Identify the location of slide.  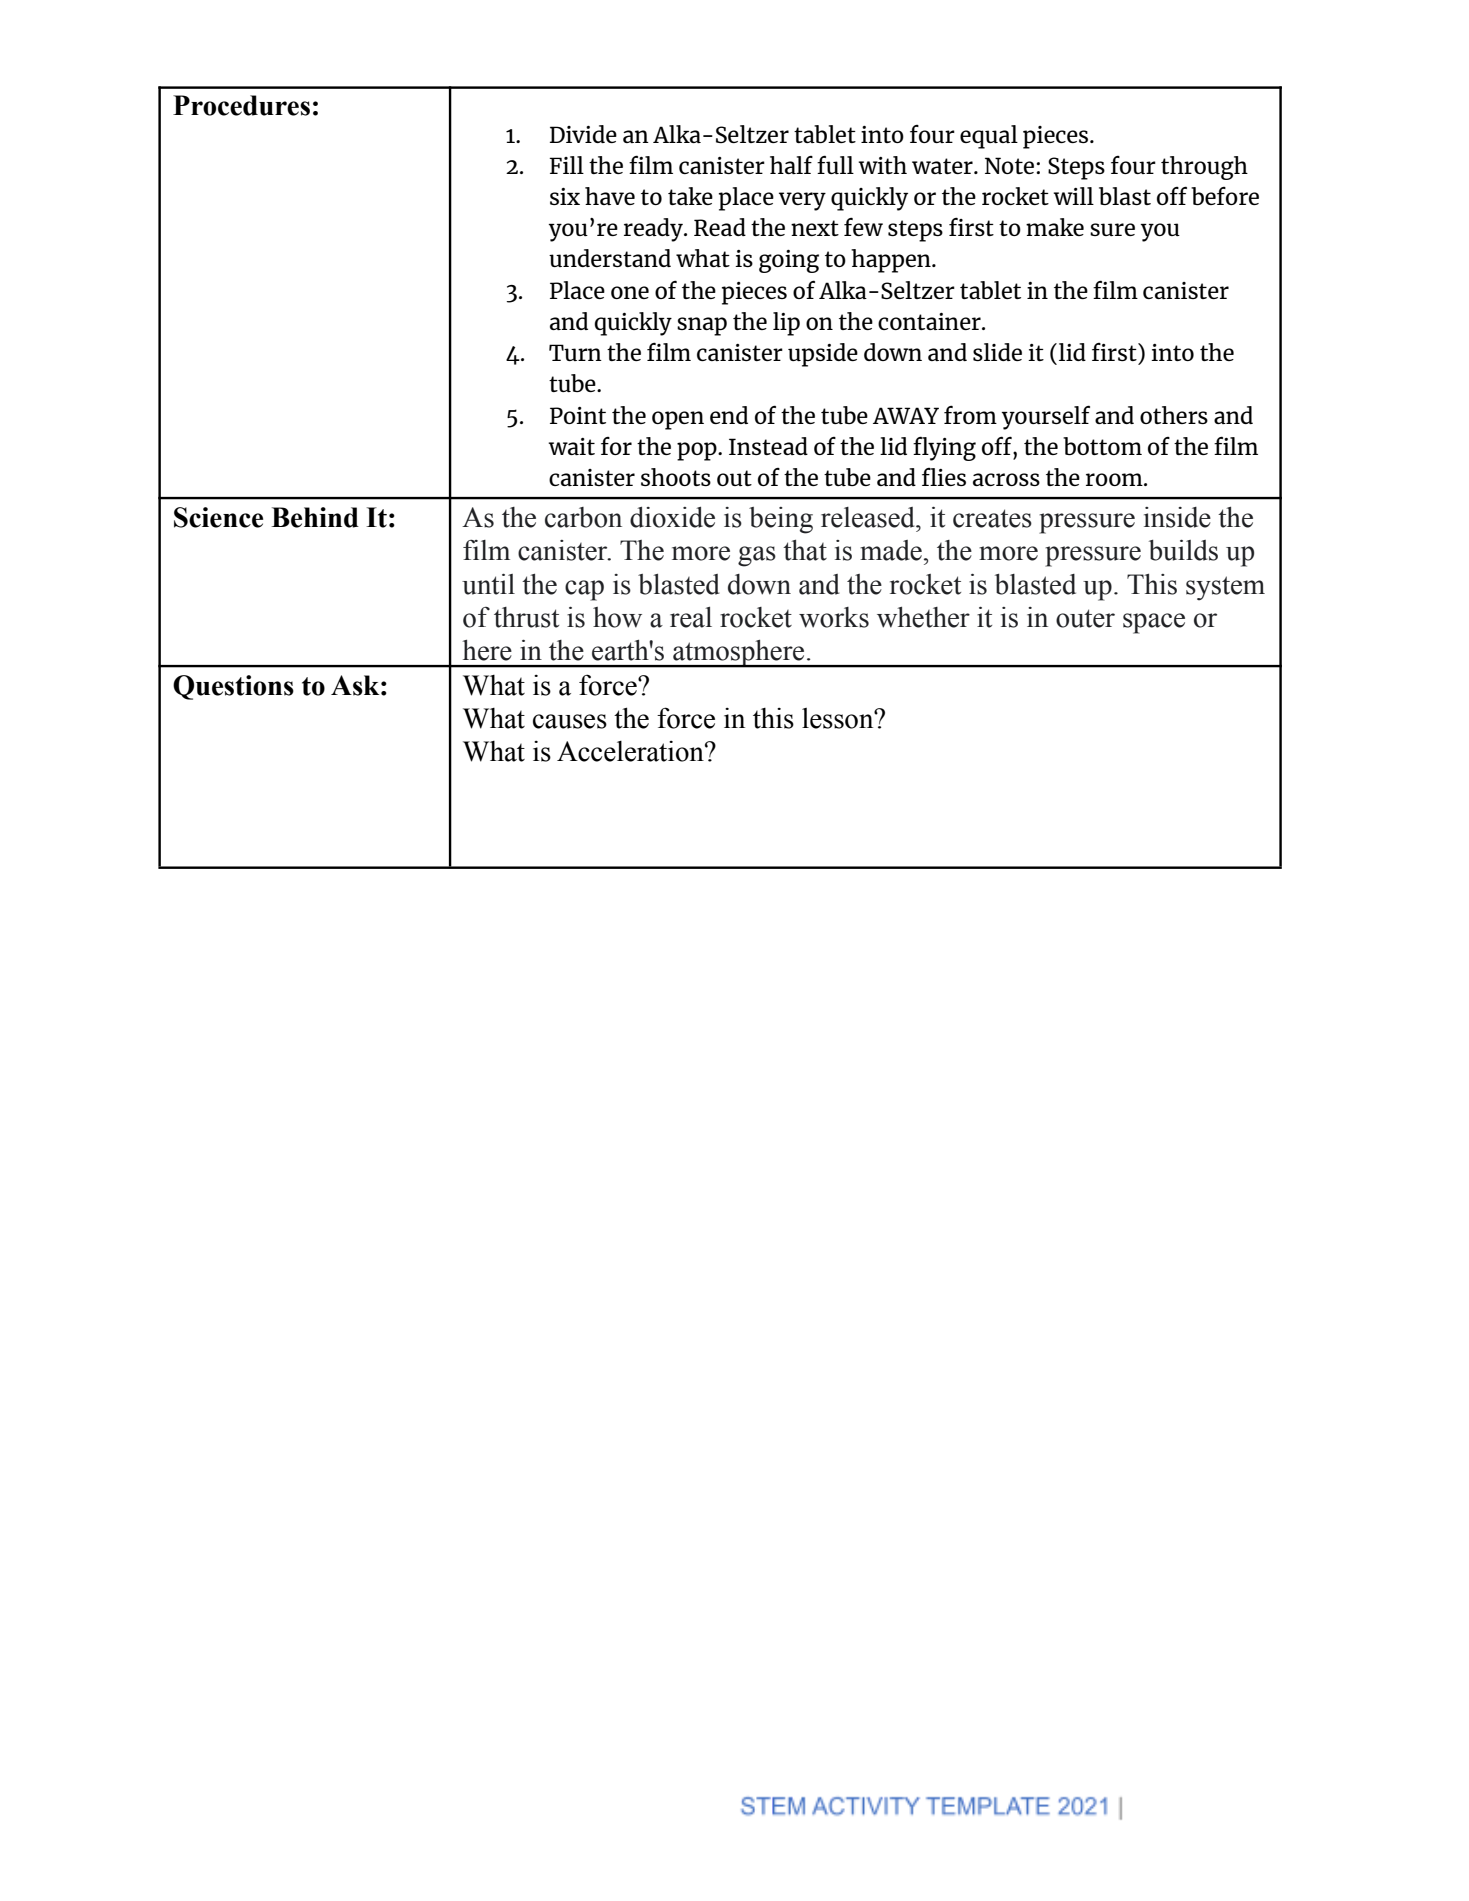
(997, 352).
